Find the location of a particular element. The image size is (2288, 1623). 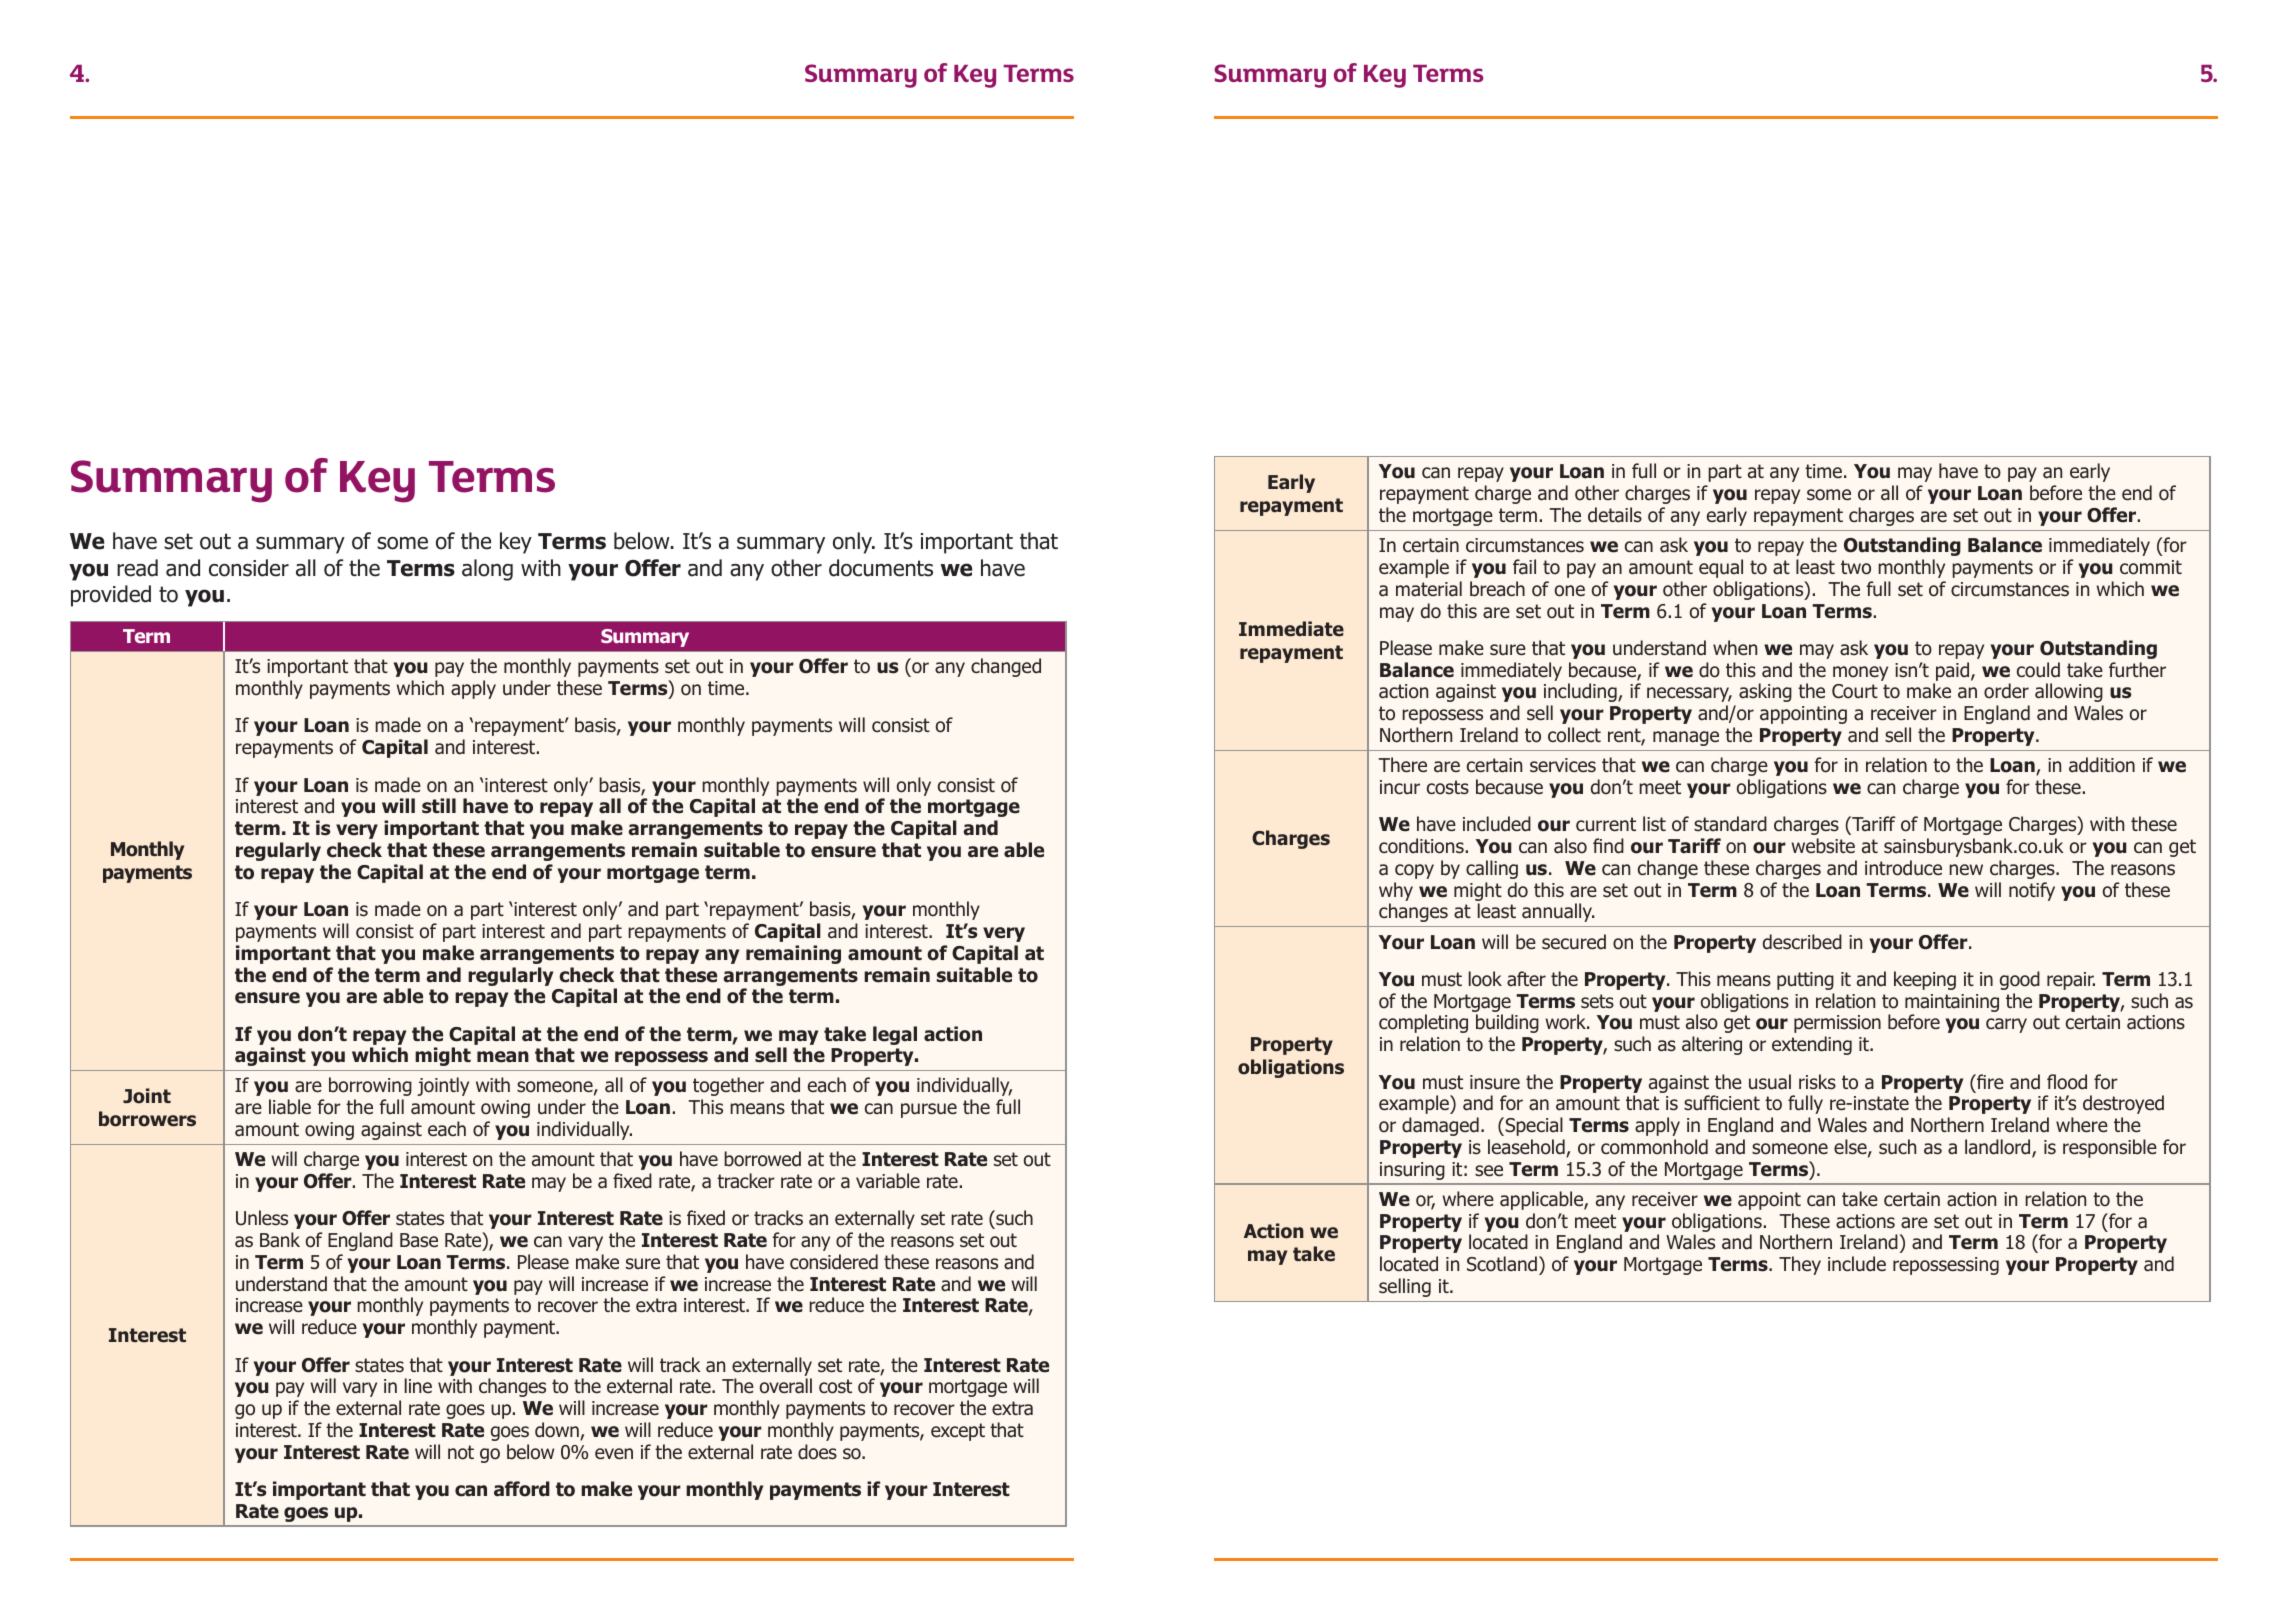

two is located at coordinates (1856, 567).
